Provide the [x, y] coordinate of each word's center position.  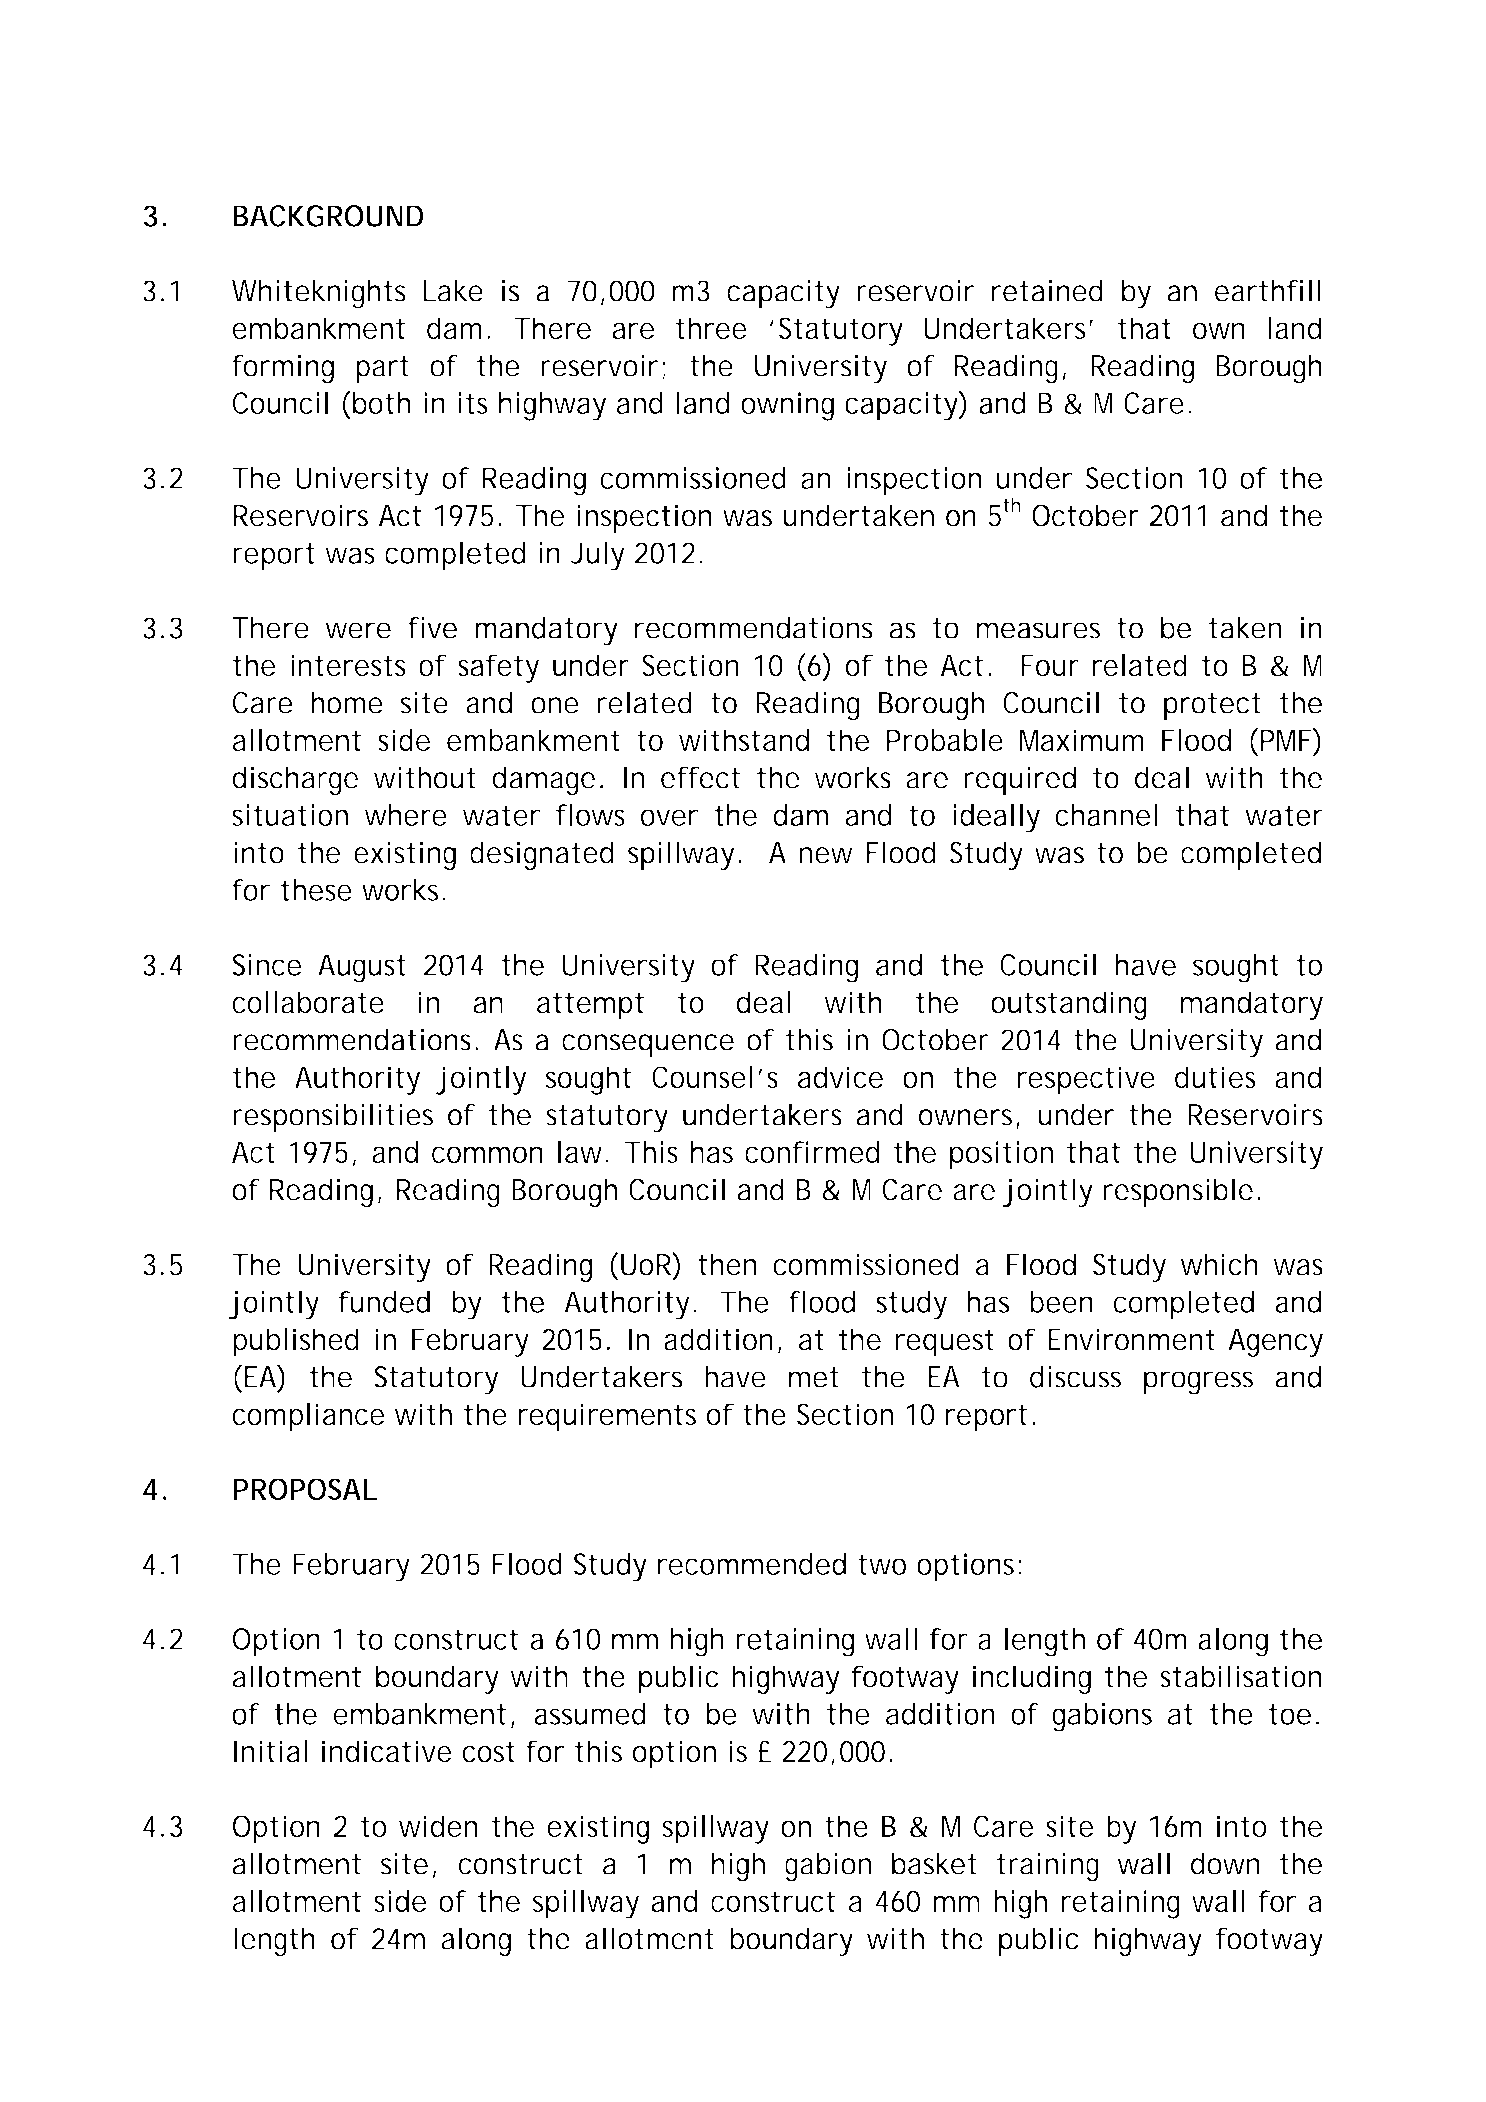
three [711, 328]
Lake [453, 291]
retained [1047, 291]
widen [438, 1826]
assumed [590, 1714]
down [1225, 1863]
